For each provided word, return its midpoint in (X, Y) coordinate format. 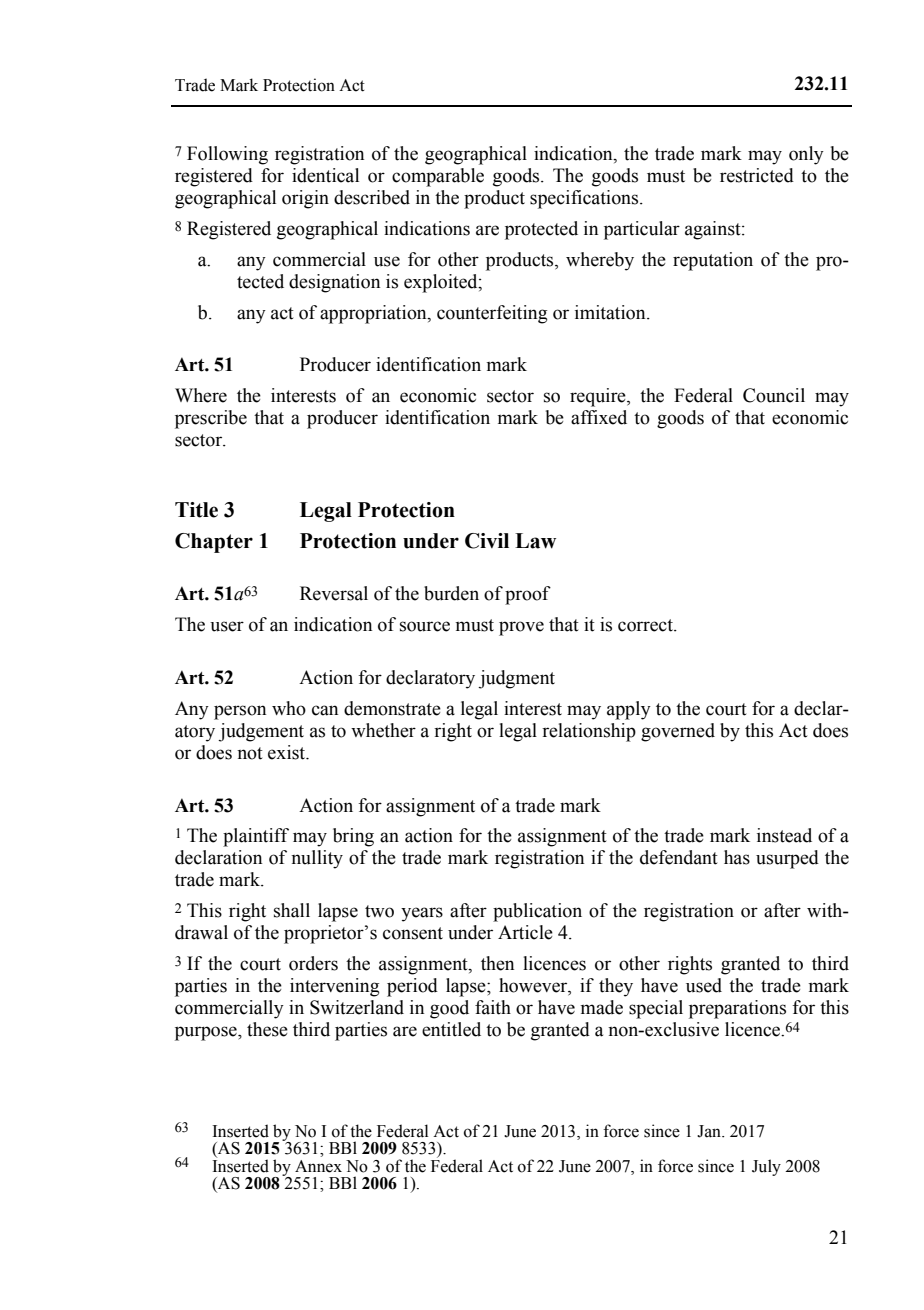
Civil (487, 541)
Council (774, 395)
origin (305, 199)
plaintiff (256, 837)
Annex (318, 1166)
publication (537, 912)
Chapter (214, 543)
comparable (438, 177)
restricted (757, 175)
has (737, 857)
